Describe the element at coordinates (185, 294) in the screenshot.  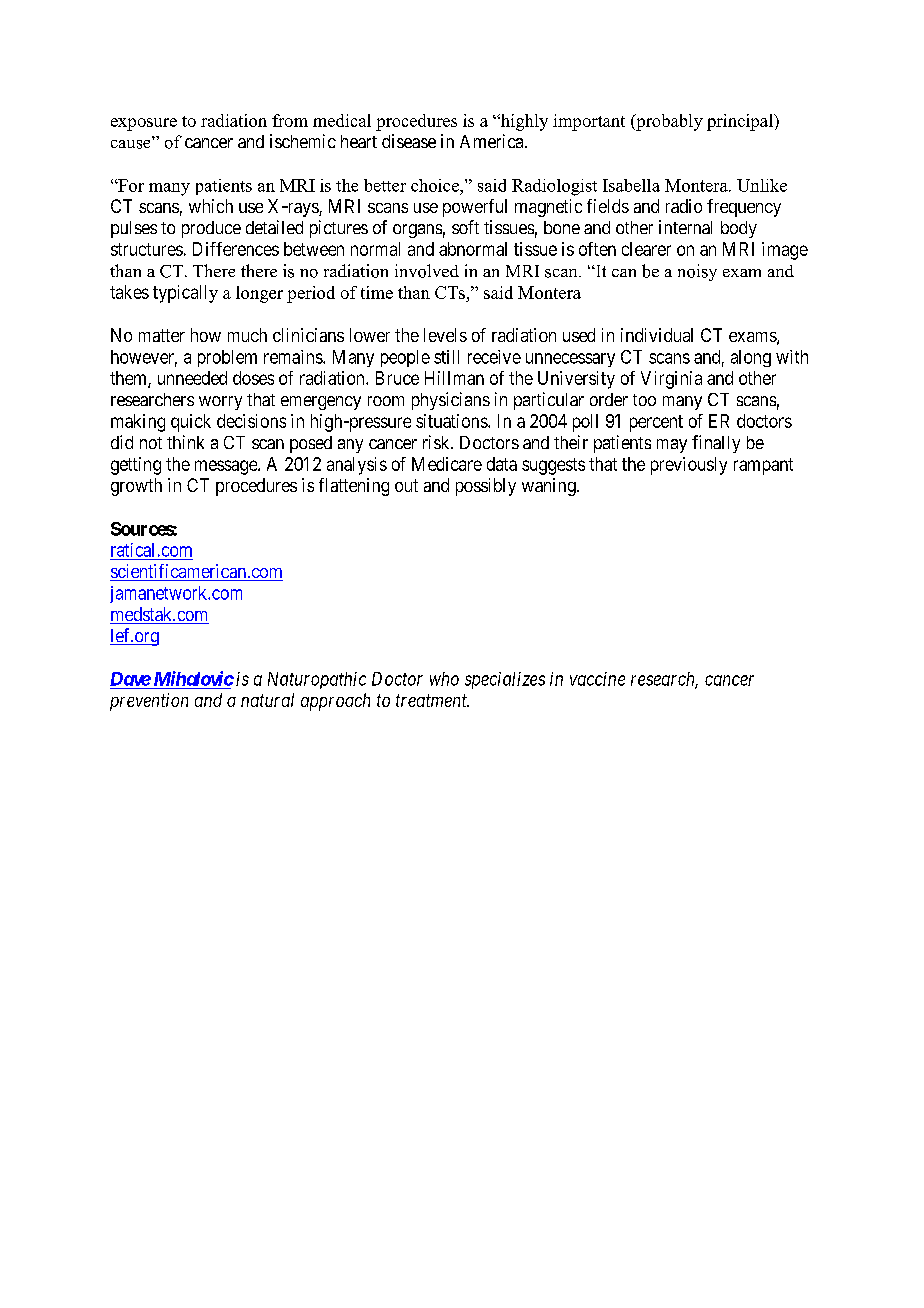
I see `typically` at that location.
